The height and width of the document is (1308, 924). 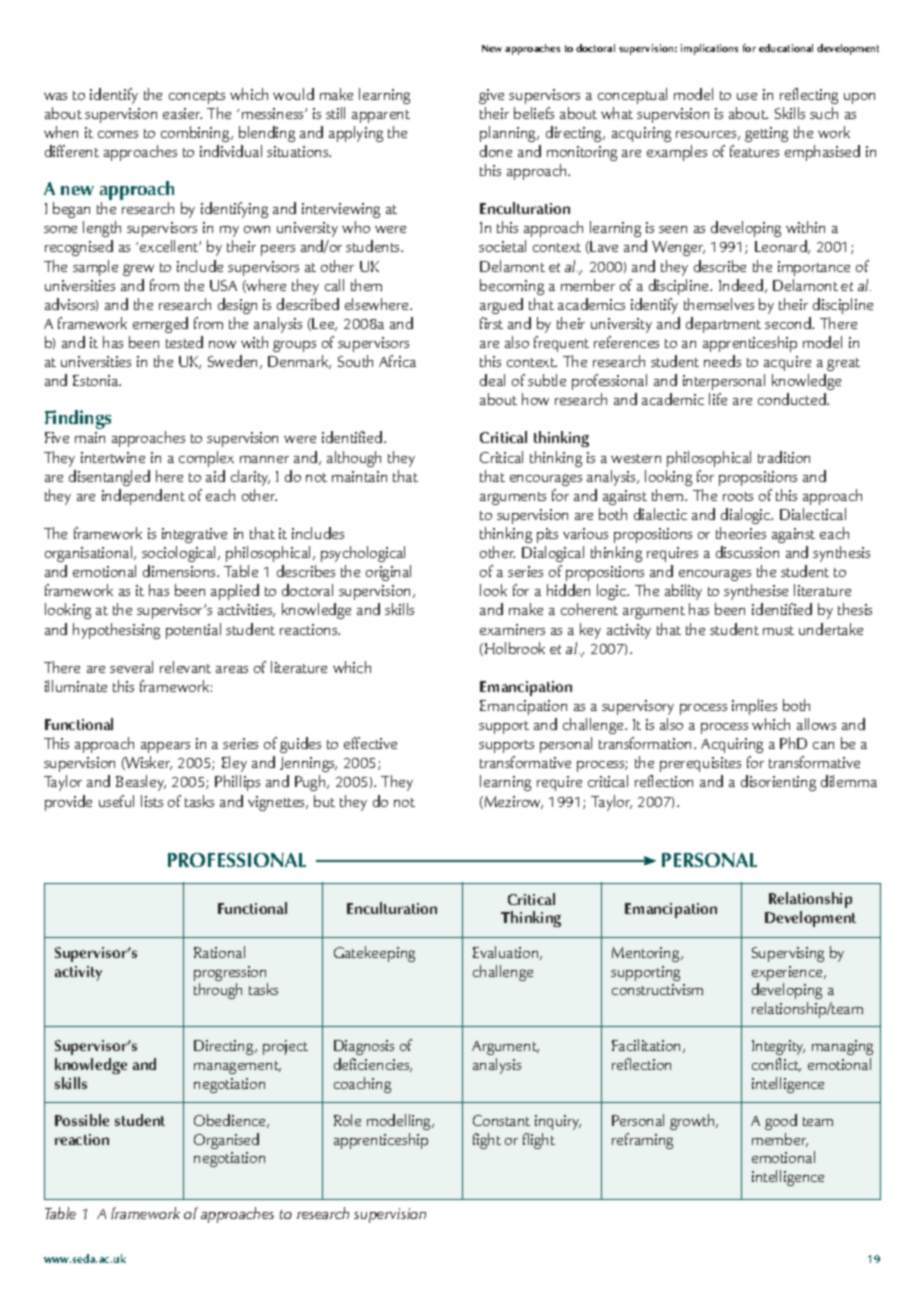 I want to click on conducted, so click(x=793, y=399).
